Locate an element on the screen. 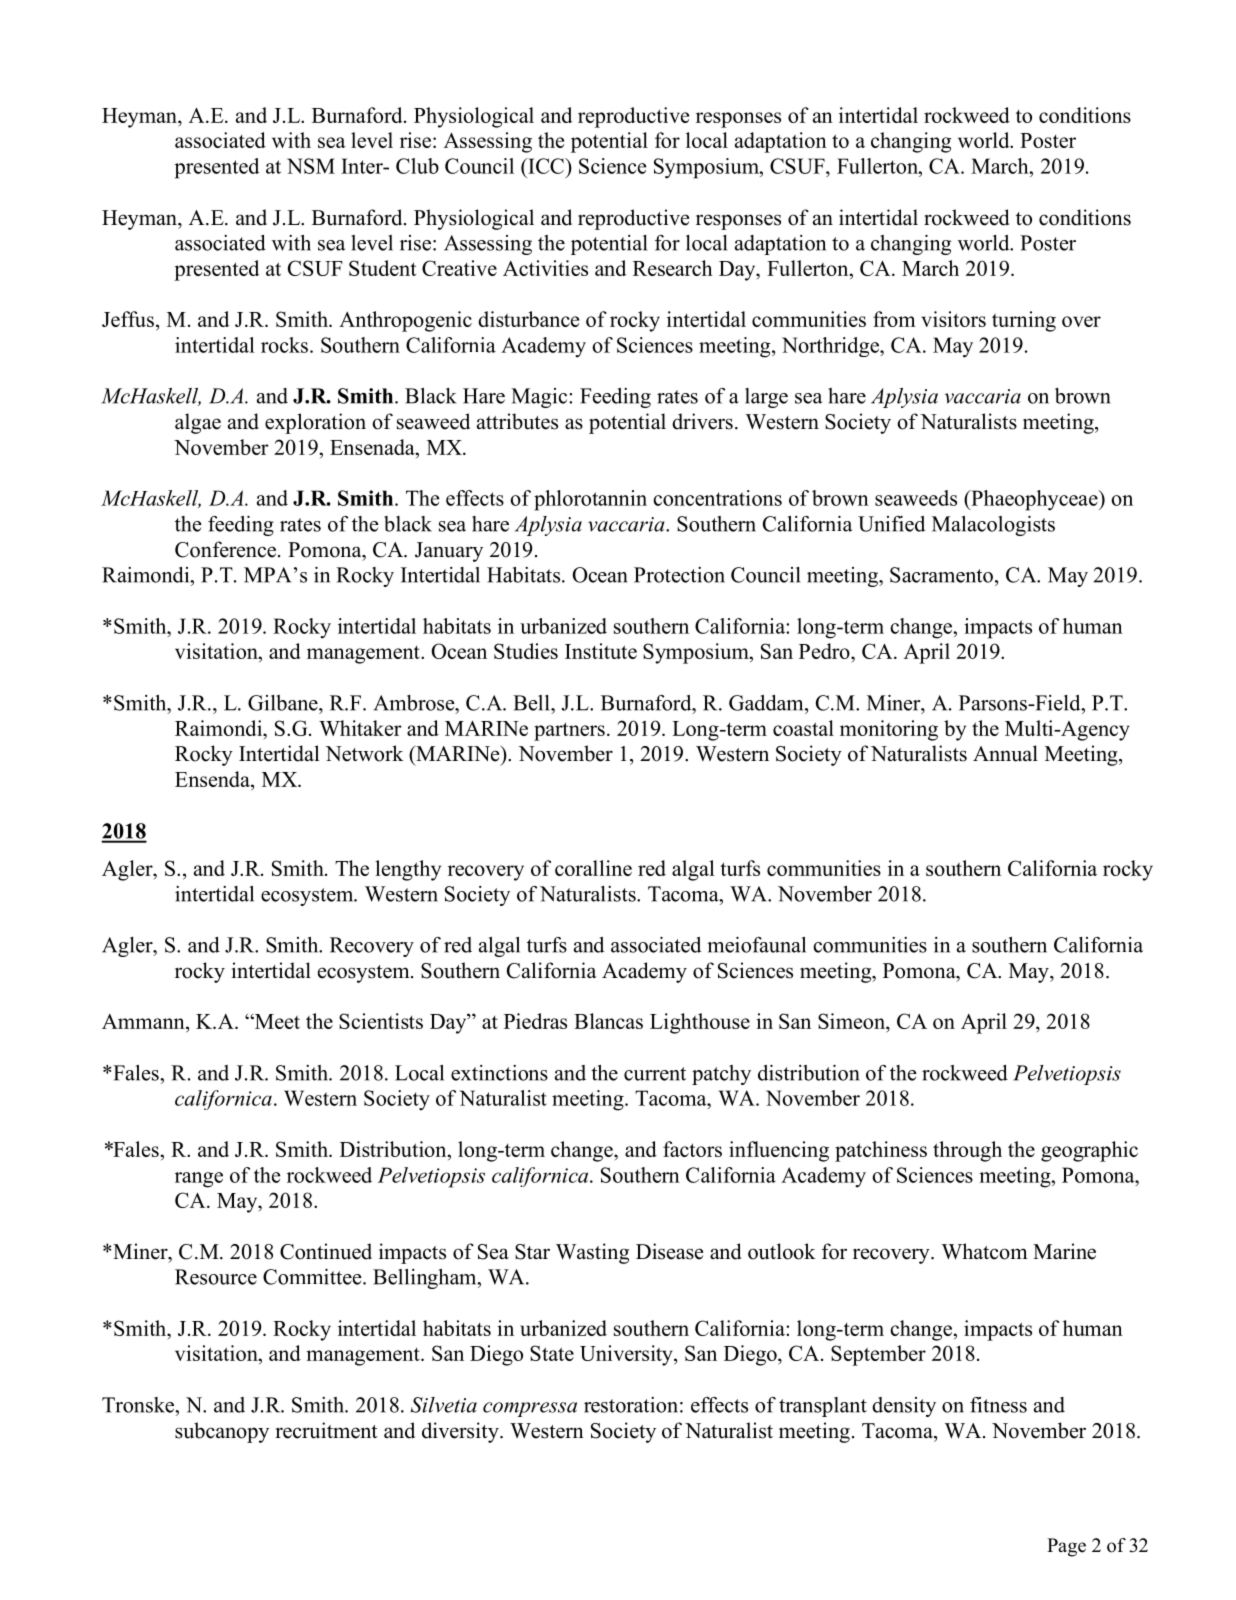 The height and width of the screenshot is (1600, 1236). recruitment is located at coordinates (326, 1430).
